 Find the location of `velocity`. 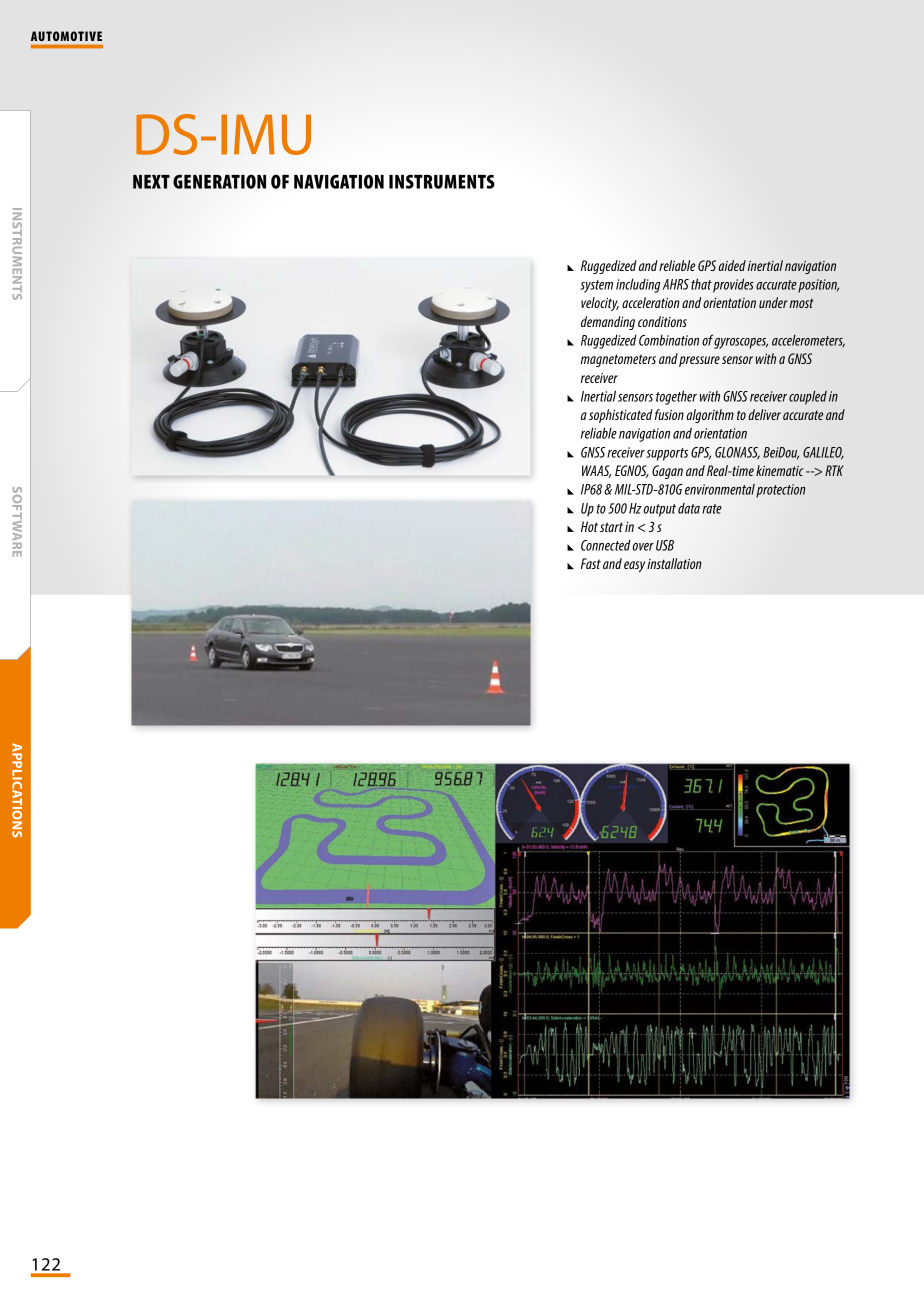

velocity is located at coordinates (600, 304).
